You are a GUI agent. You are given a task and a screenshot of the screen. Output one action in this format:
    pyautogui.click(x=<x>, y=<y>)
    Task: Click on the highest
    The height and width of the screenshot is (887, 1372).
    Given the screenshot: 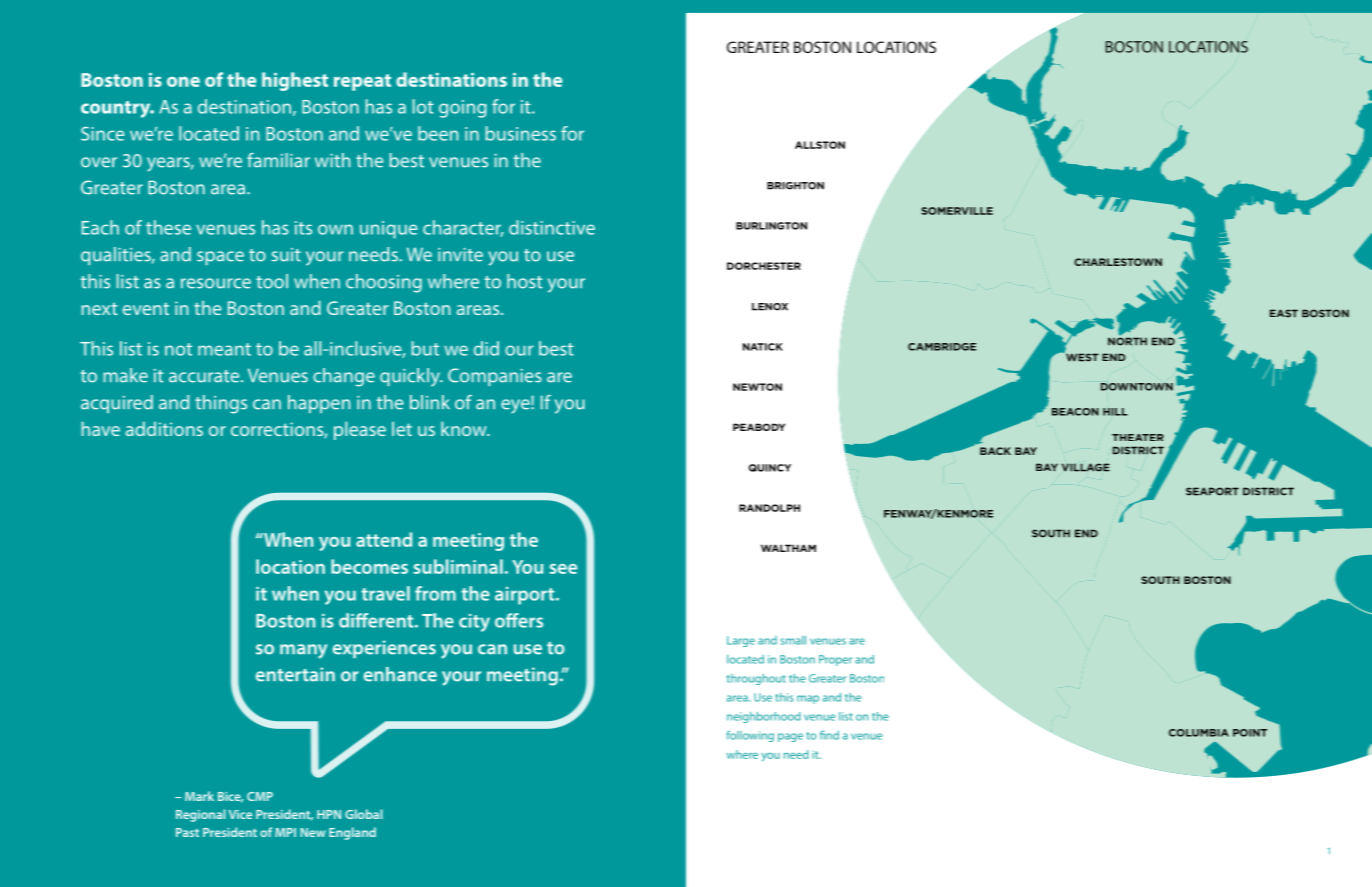 What is the action you would take?
    pyautogui.click(x=295, y=81)
